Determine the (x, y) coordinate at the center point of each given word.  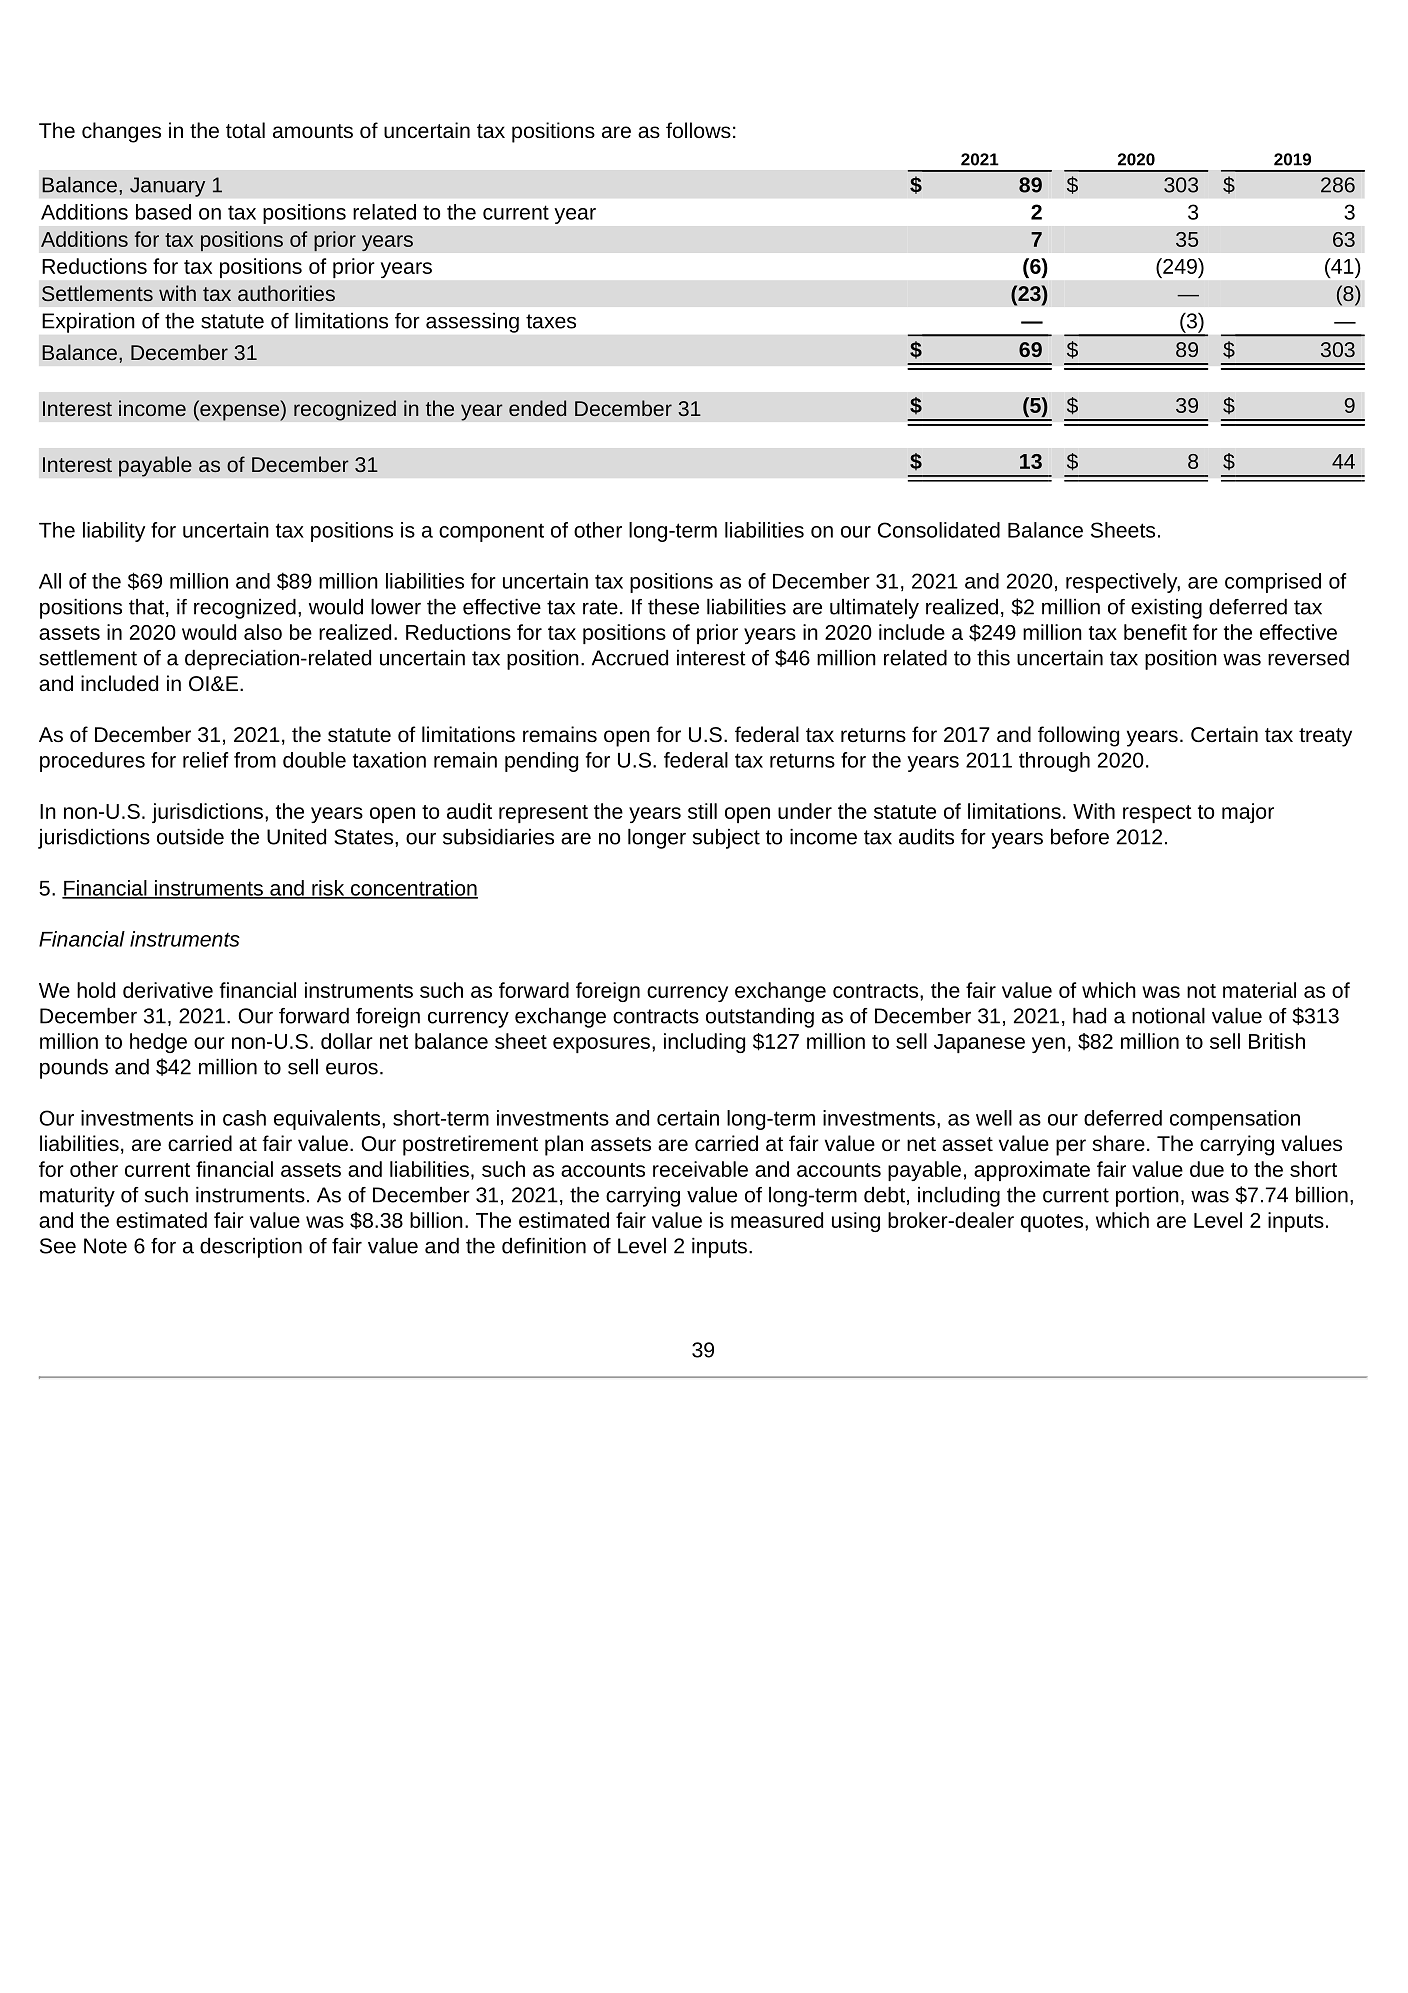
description (251, 1248)
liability (114, 532)
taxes (551, 321)
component (491, 532)
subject (726, 839)
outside (190, 837)
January (168, 187)
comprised (1273, 583)
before (1080, 837)
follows (698, 130)
